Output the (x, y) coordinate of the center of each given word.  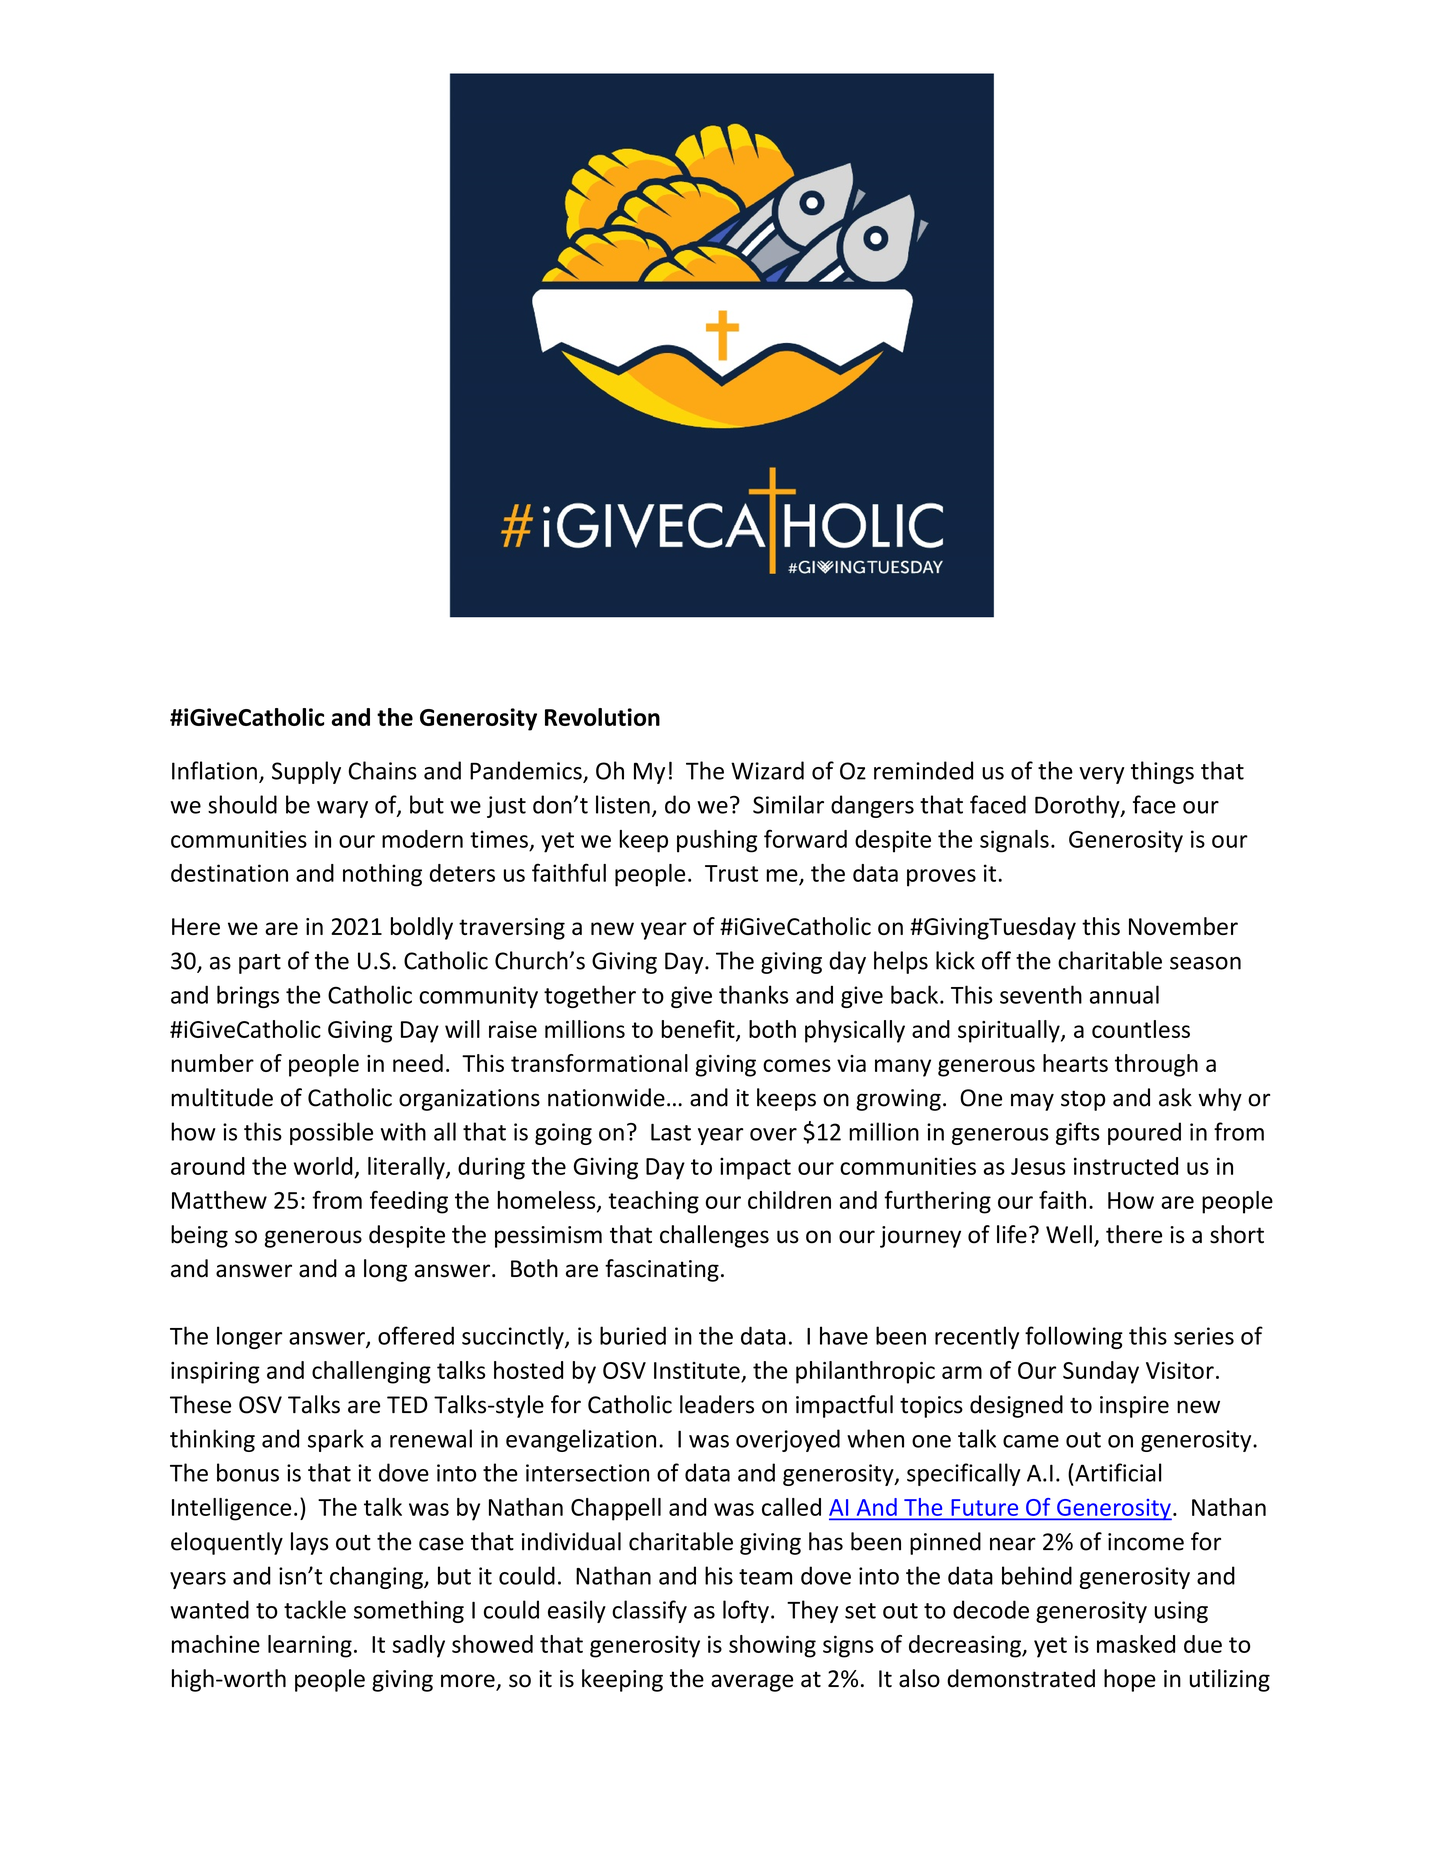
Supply (306, 772)
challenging (371, 1372)
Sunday (1101, 1372)
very (1102, 775)
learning (310, 1646)
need (418, 1063)
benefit (699, 1030)
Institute (697, 1370)
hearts (1075, 1063)
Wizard (767, 770)
